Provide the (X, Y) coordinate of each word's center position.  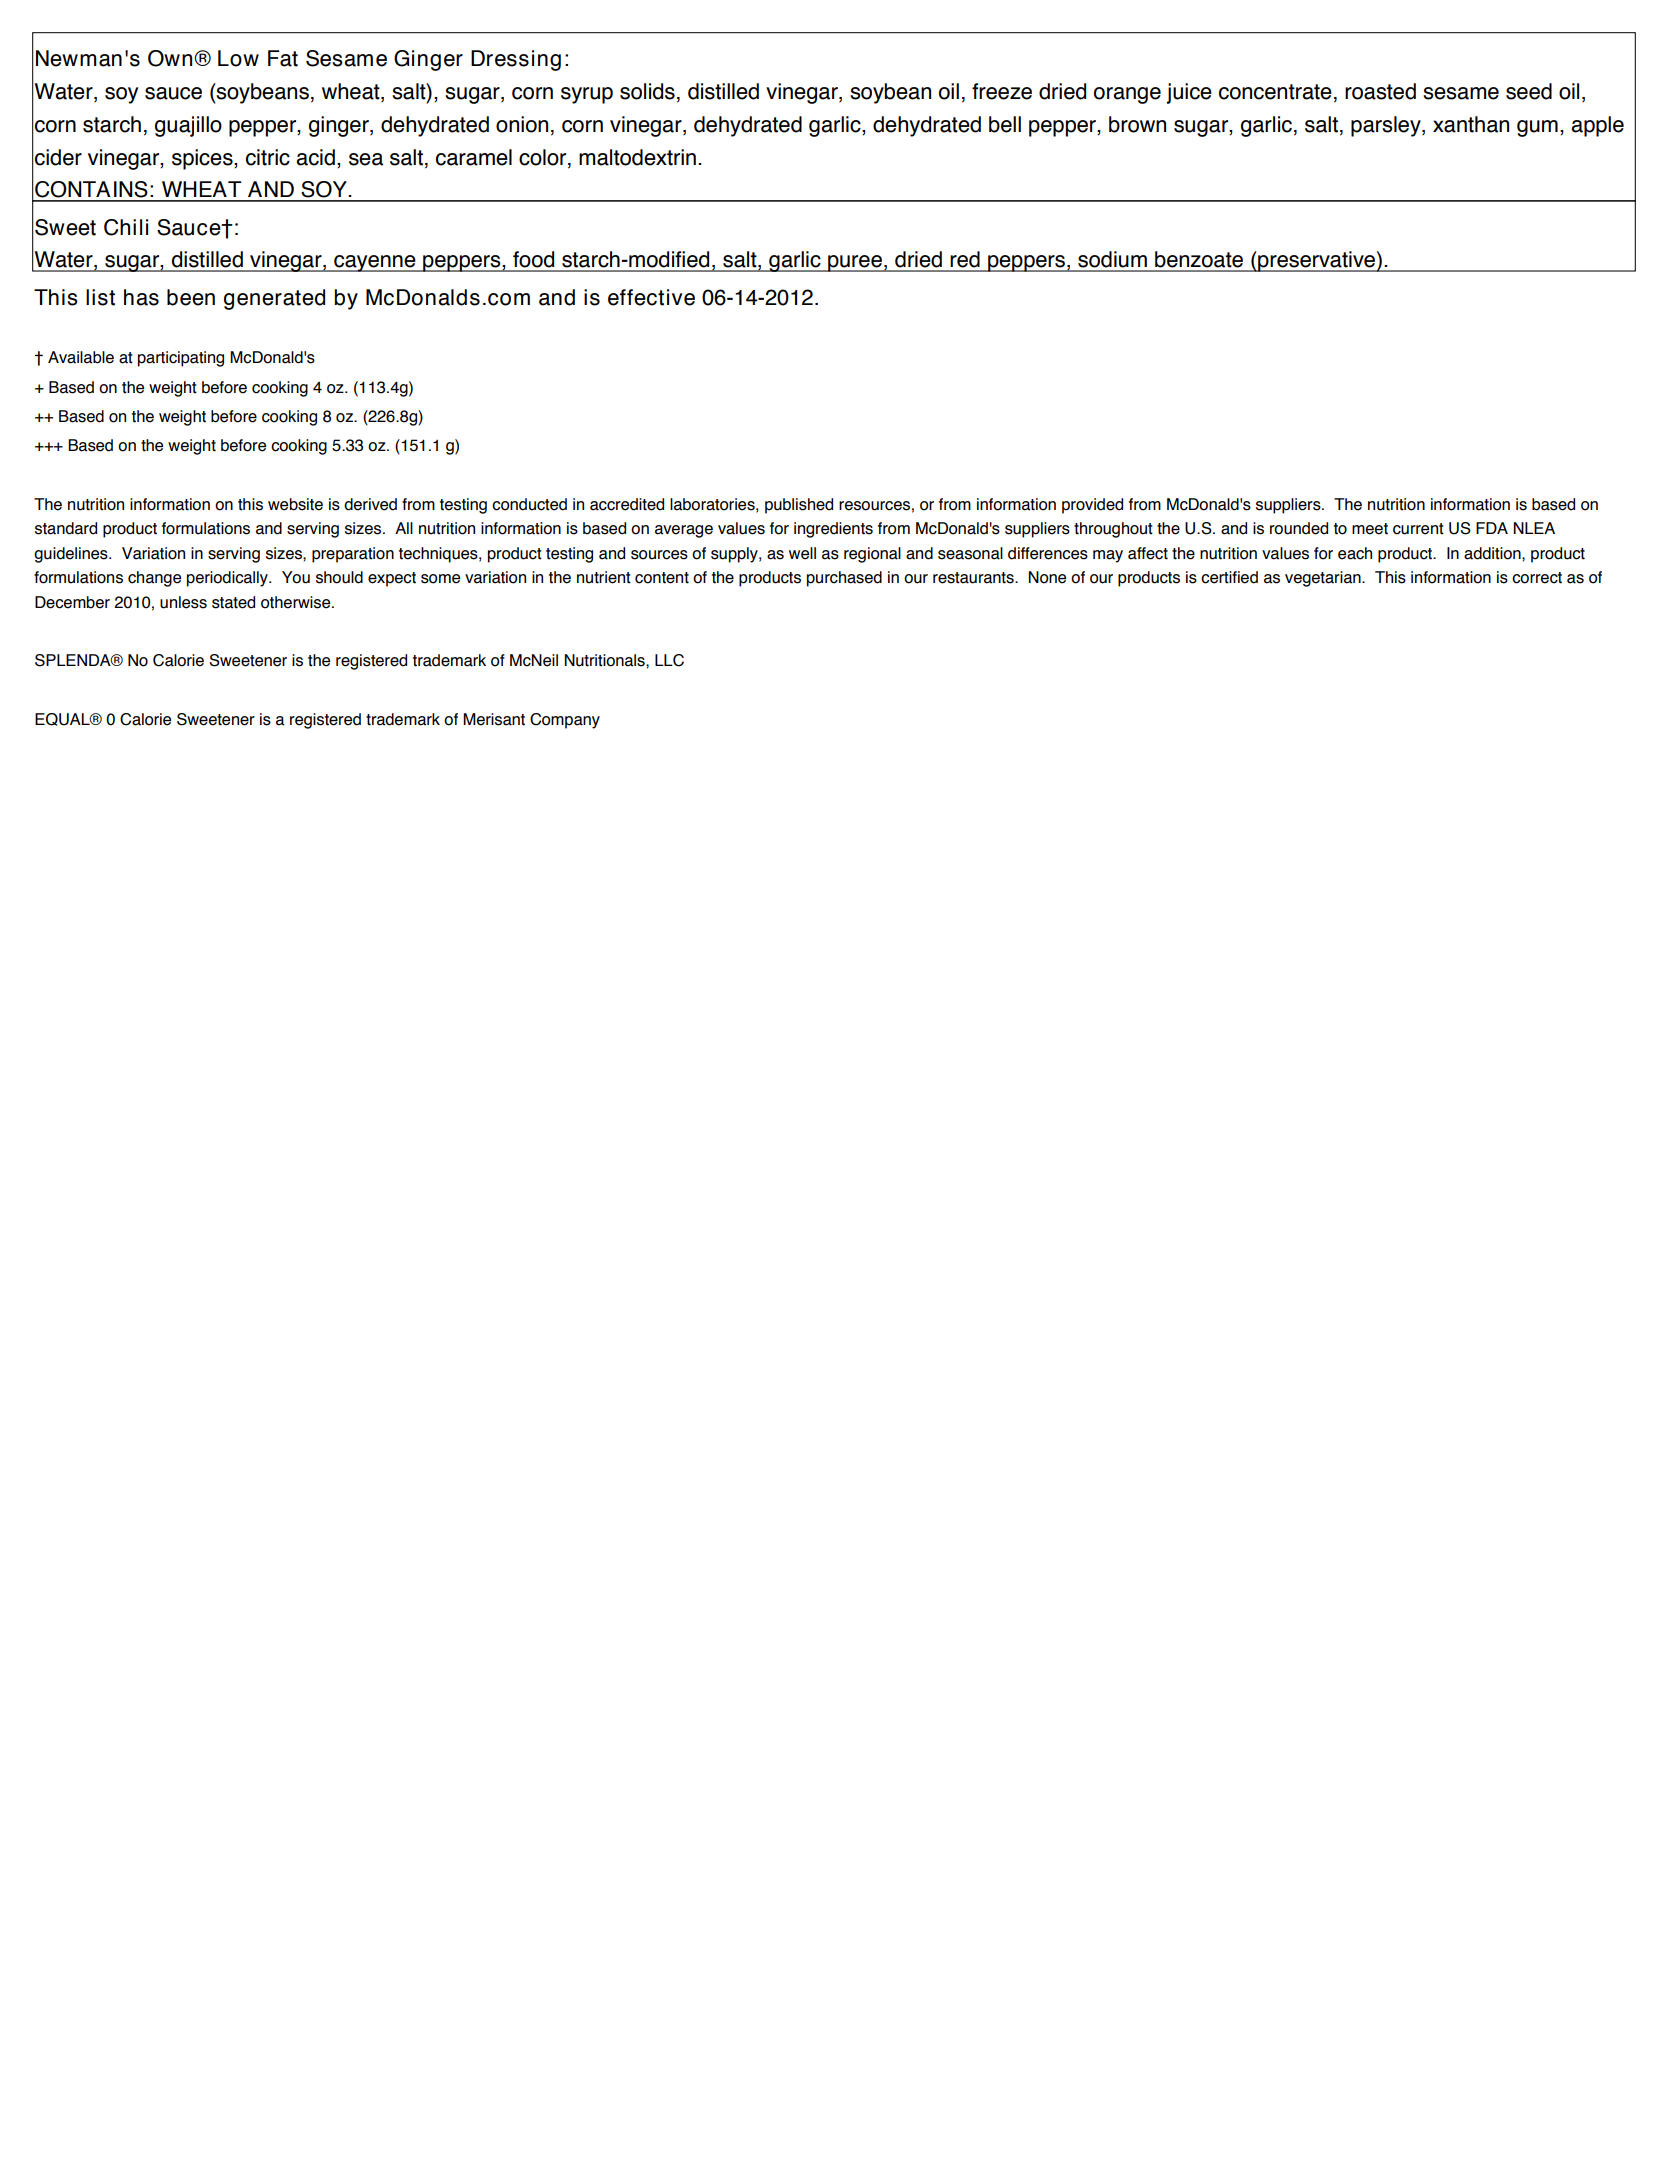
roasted (1380, 91)
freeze (1002, 91)
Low (238, 58)
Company (565, 721)
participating (181, 359)
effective (651, 297)
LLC (669, 660)
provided (1092, 506)
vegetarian (1324, 579)
